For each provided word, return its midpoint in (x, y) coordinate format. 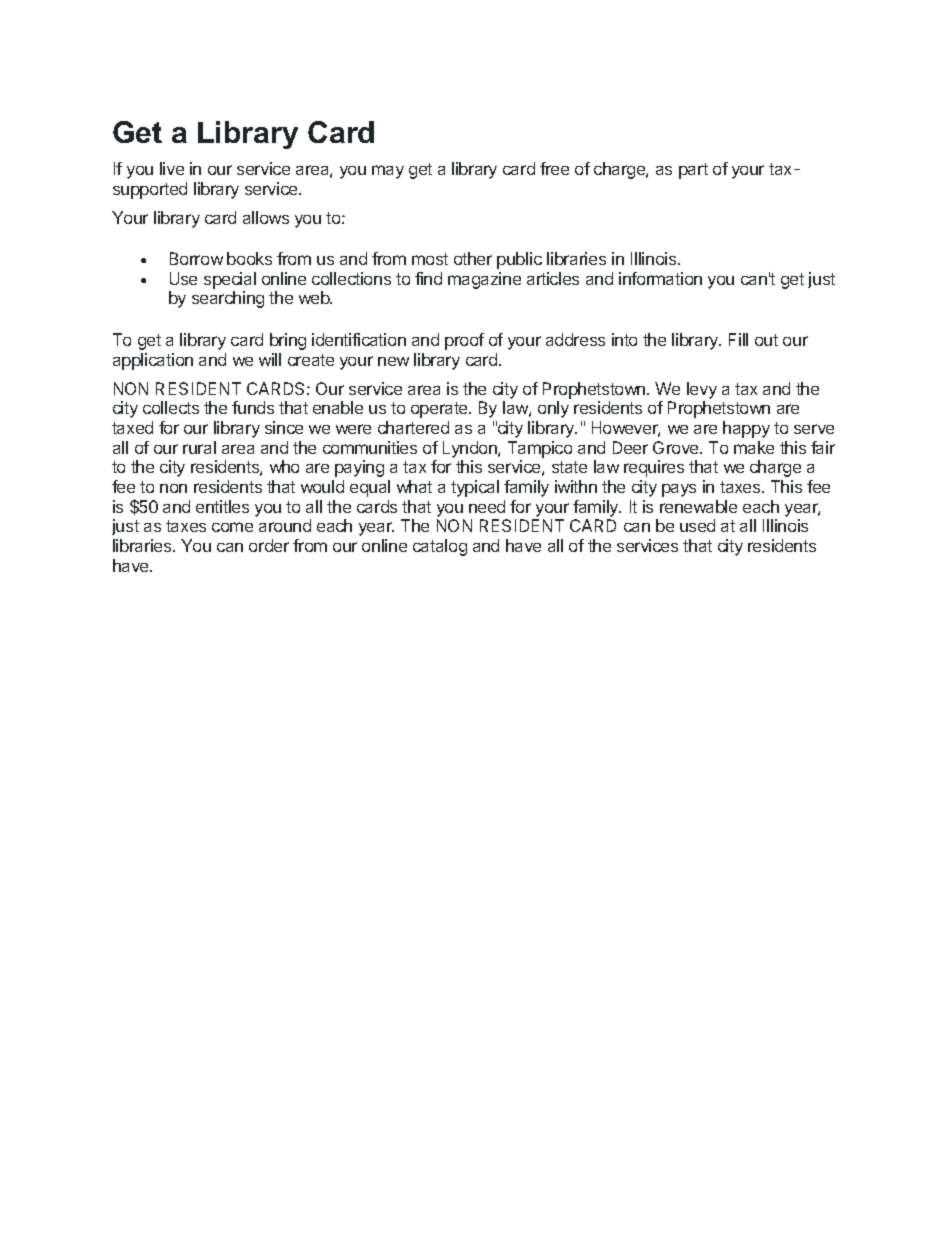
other (473, 258)
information (660, 278)
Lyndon (471, 449)
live (172, 168)
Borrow (196, 258)
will (270, 359)
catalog (440, 547)
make (754, 447)
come (232, 527)
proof (464, 341)
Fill (738, 339)
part (693, 171)
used (697, 525)
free (554, 168)
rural (199, 447)
